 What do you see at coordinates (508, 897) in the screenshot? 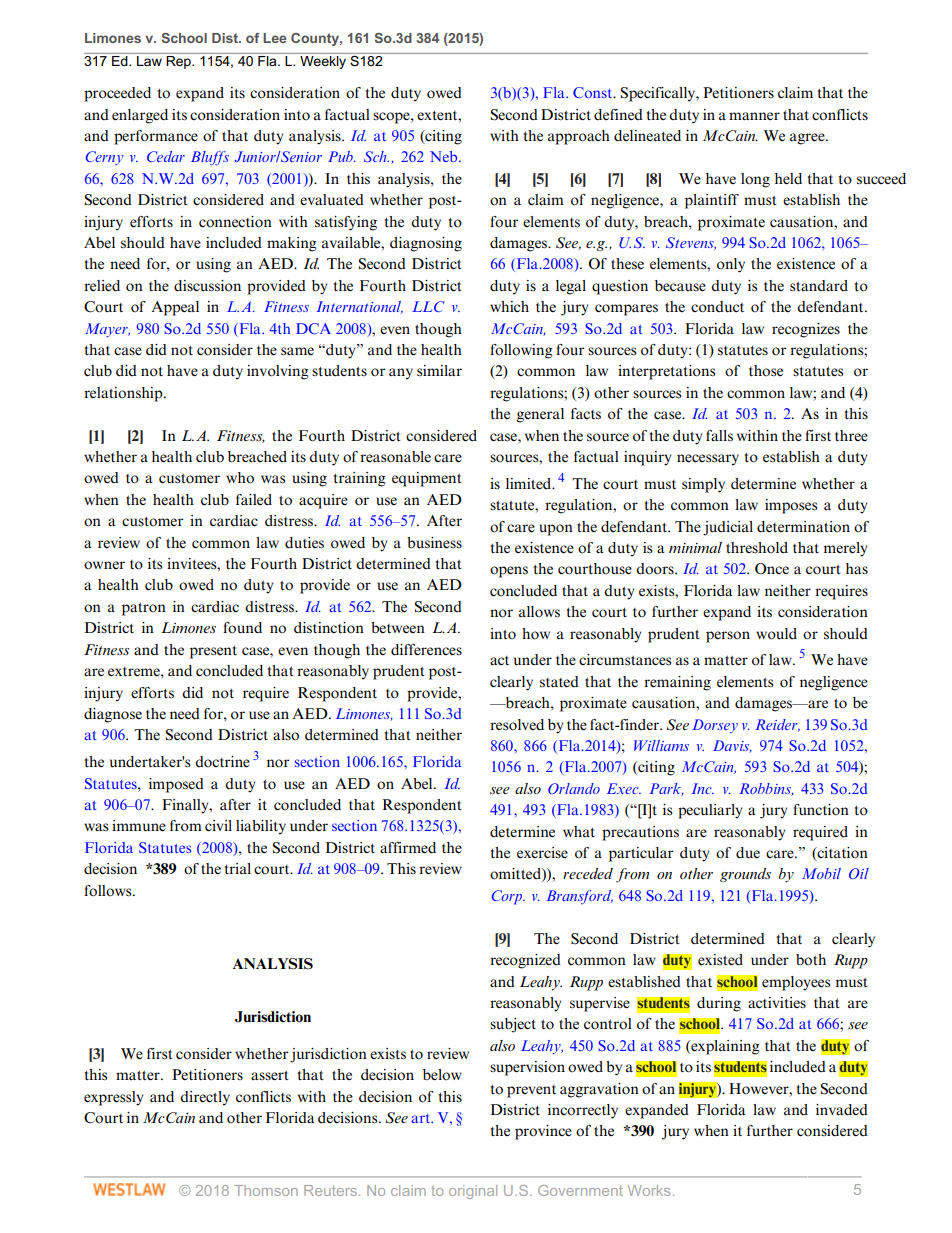
I see `Corp` at bounding box center [508, 897].
